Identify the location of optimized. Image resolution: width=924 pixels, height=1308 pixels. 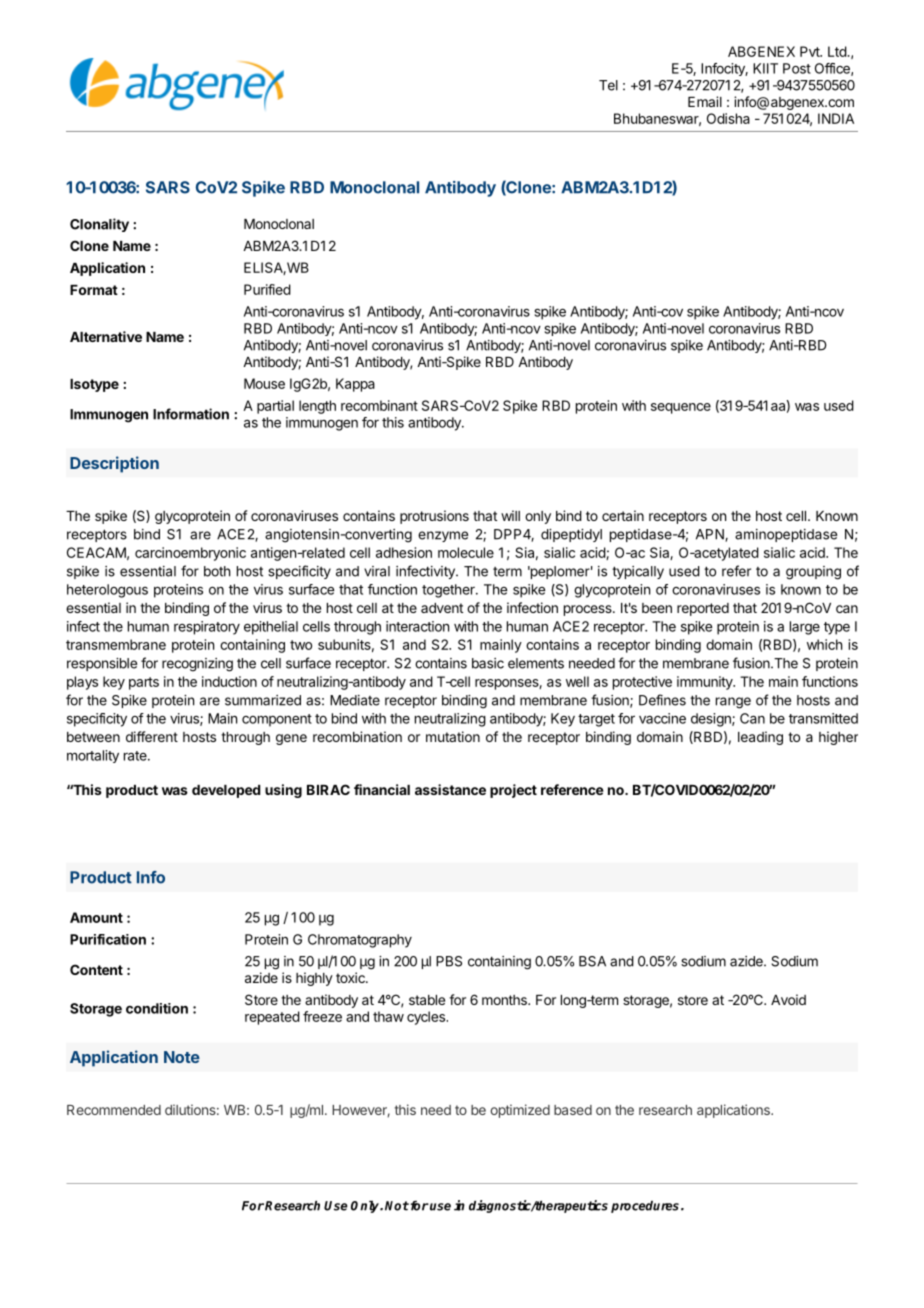
(520, 1111).
